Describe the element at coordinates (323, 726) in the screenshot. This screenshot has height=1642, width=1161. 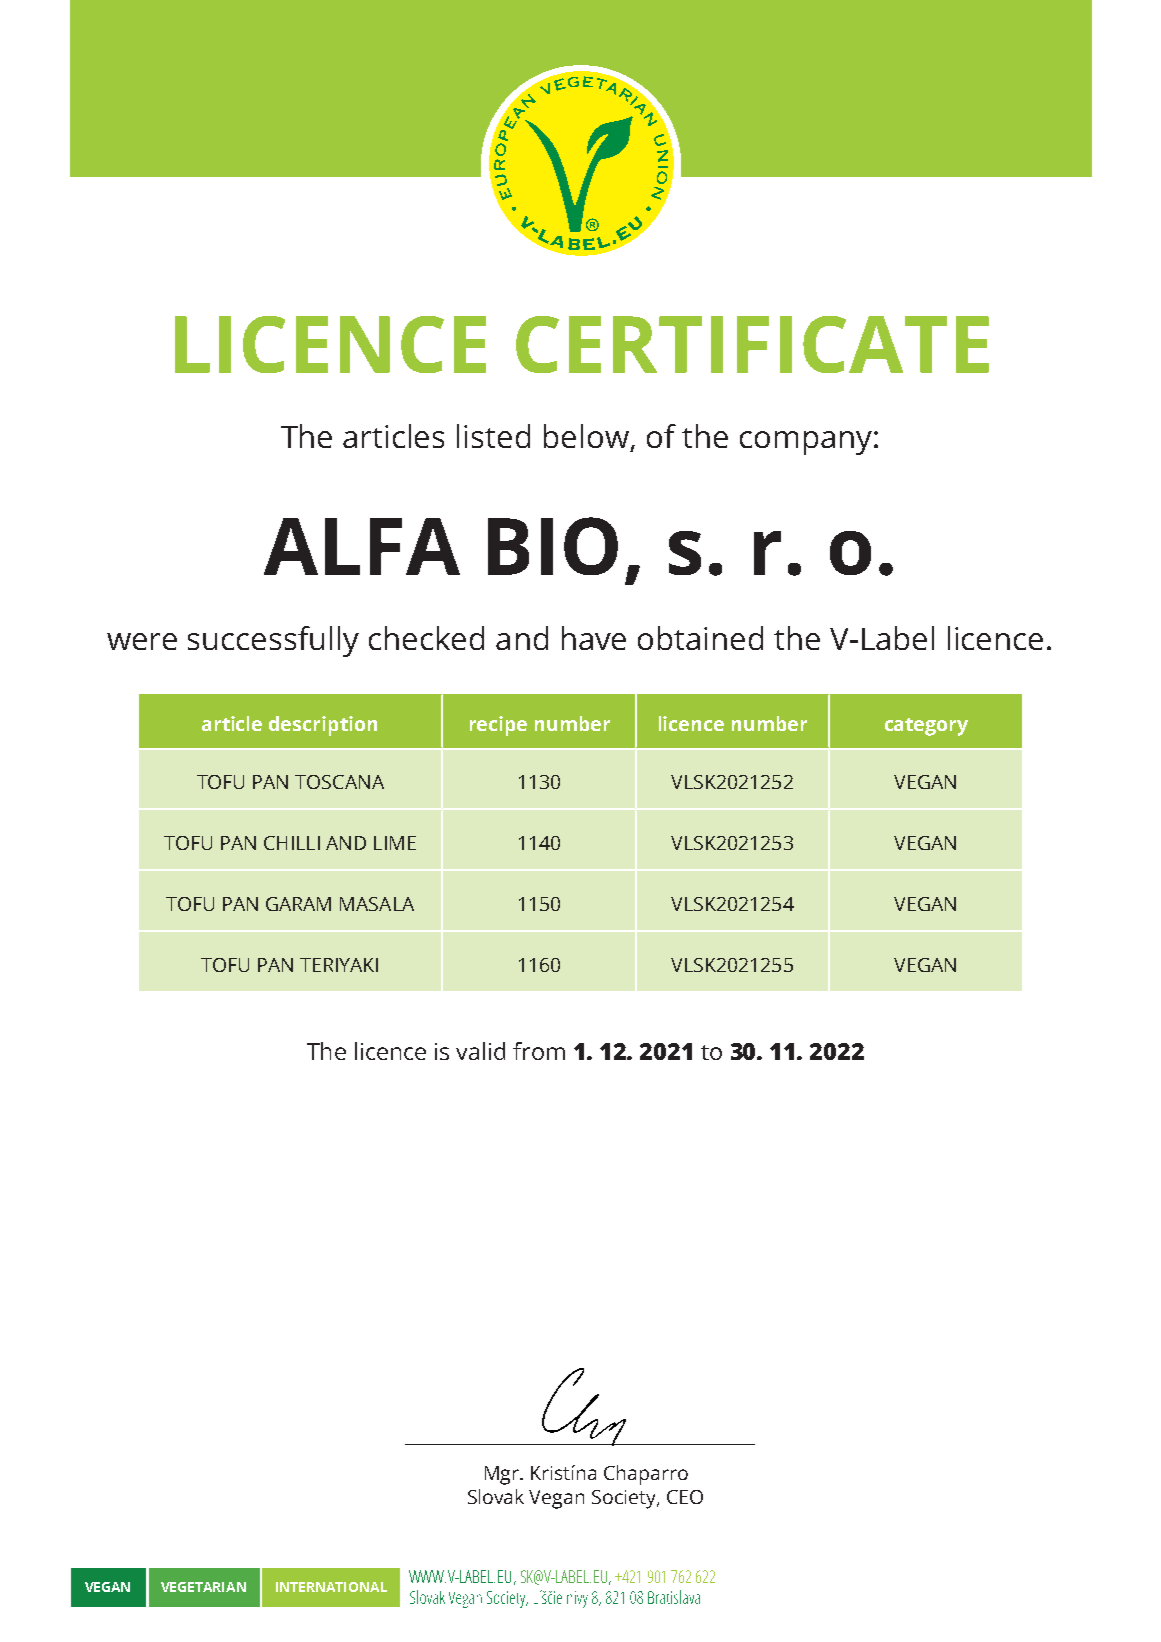
I see `description` at that location.
